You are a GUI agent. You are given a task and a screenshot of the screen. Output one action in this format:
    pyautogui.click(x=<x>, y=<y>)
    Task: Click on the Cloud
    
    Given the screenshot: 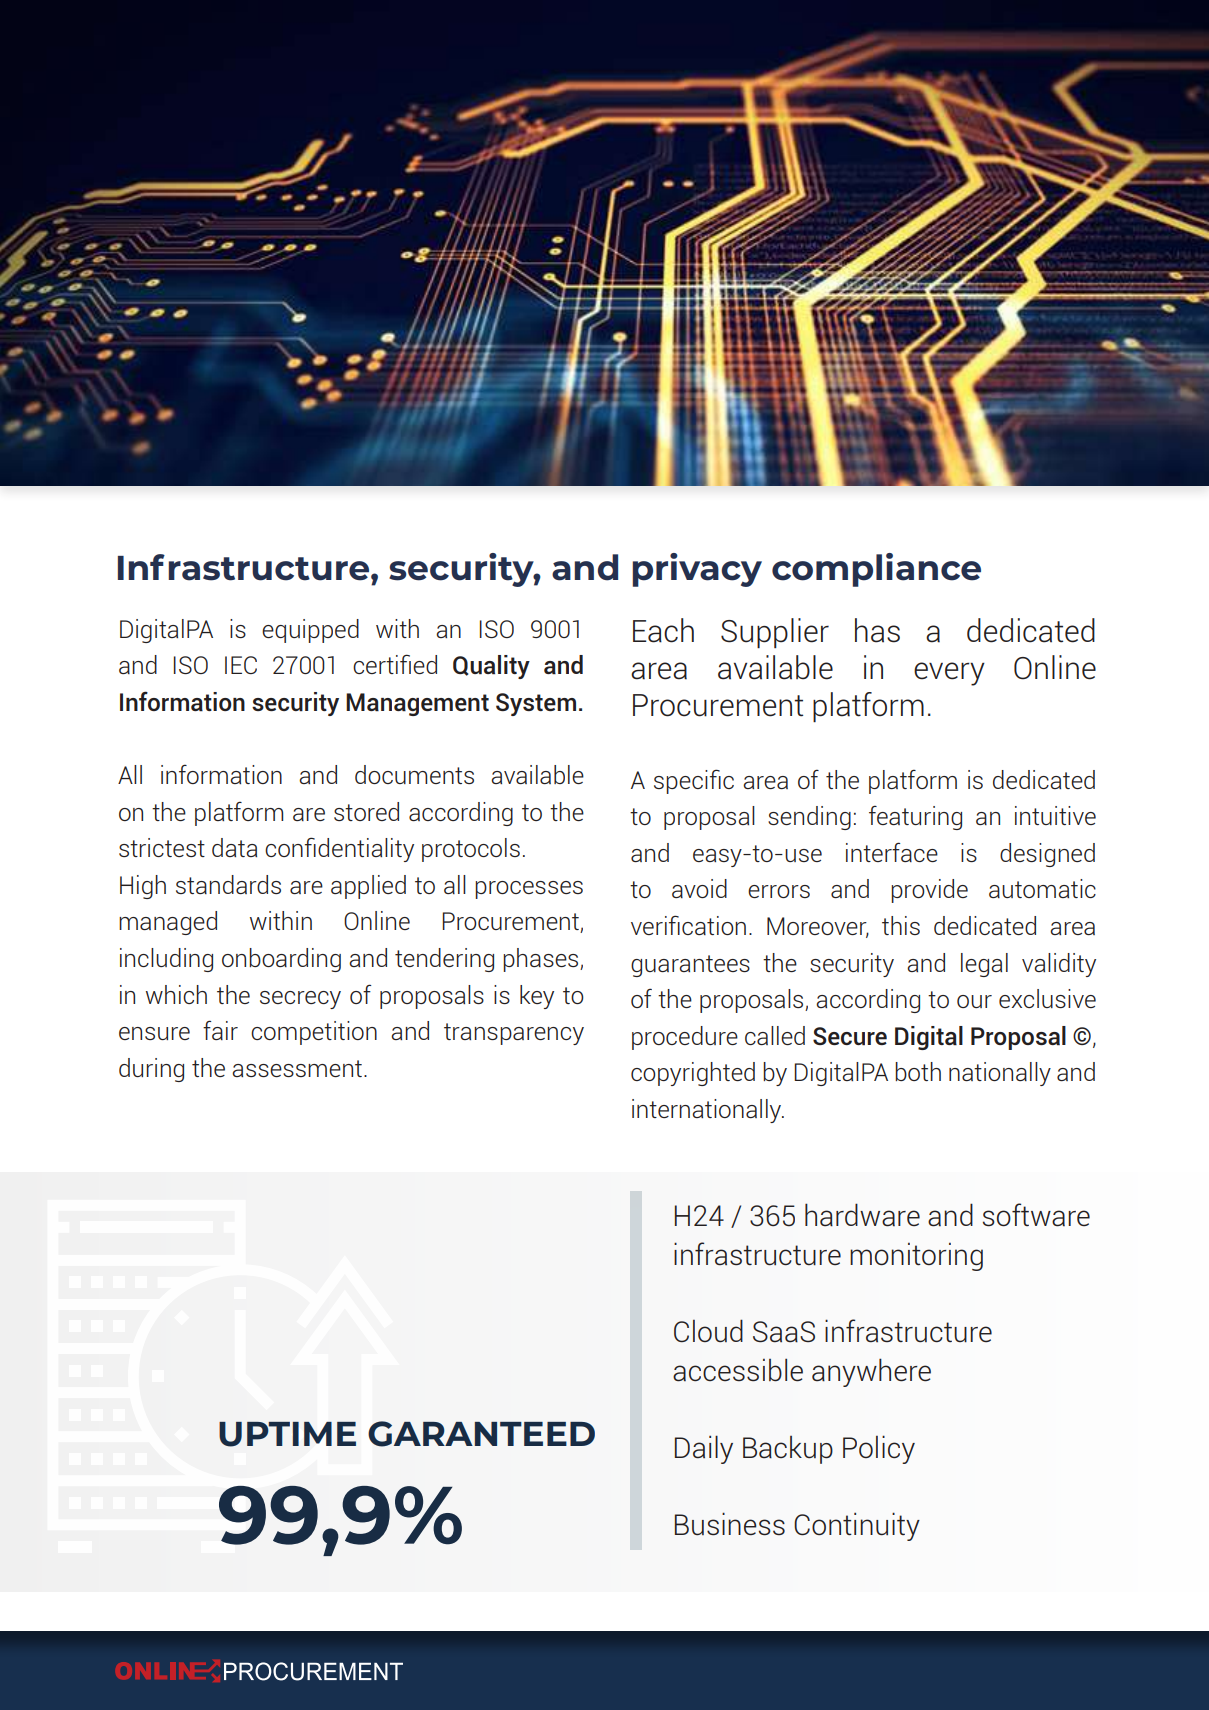 What is the action you would take?
    pyautogui.click(x=708, y=1330)
